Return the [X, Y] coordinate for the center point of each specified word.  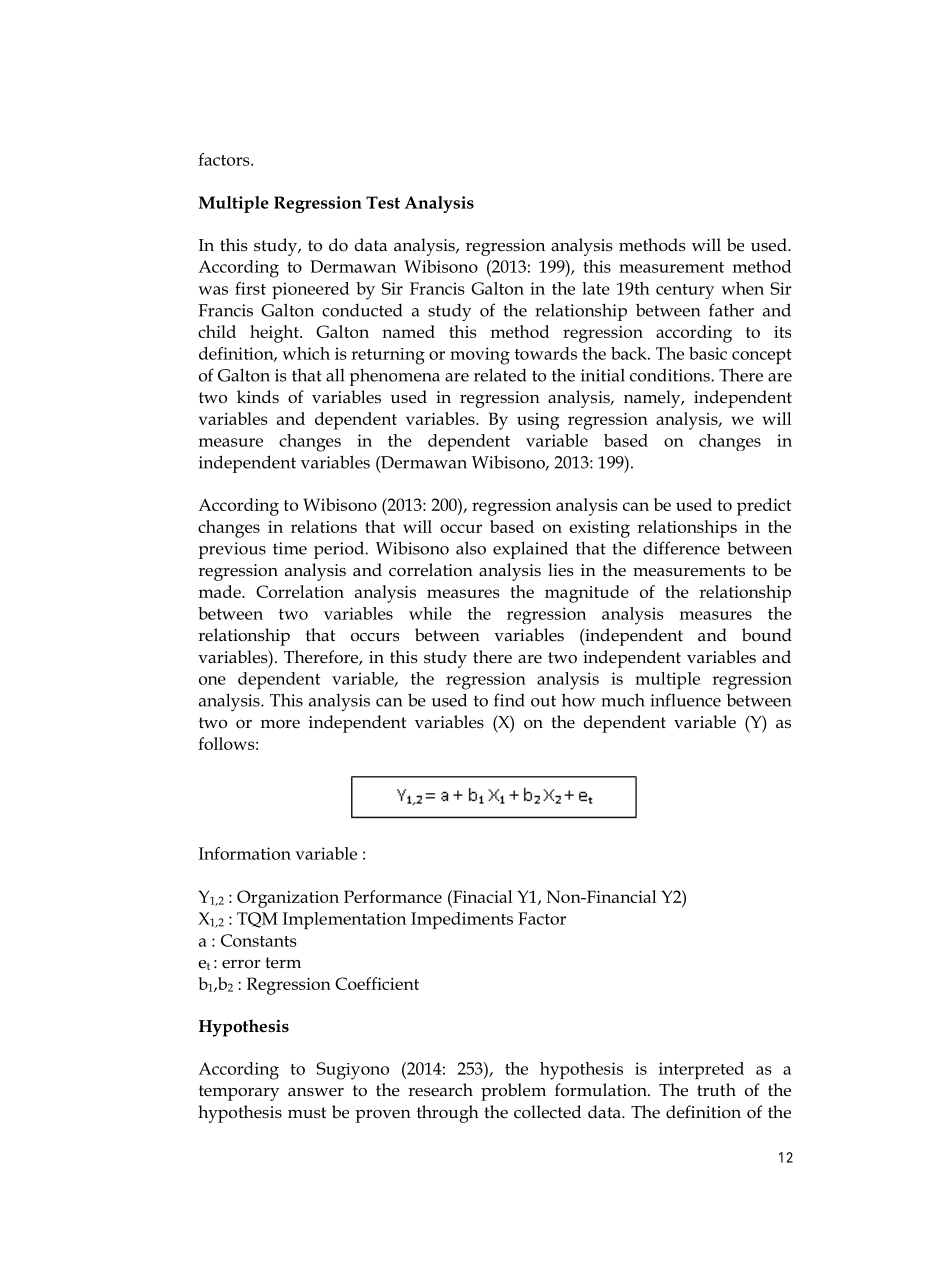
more [280, 724]
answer [316, 1092]
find [509, 700]
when [742, 288]
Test [383, 202]
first [250, 288]
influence [686, 700]
